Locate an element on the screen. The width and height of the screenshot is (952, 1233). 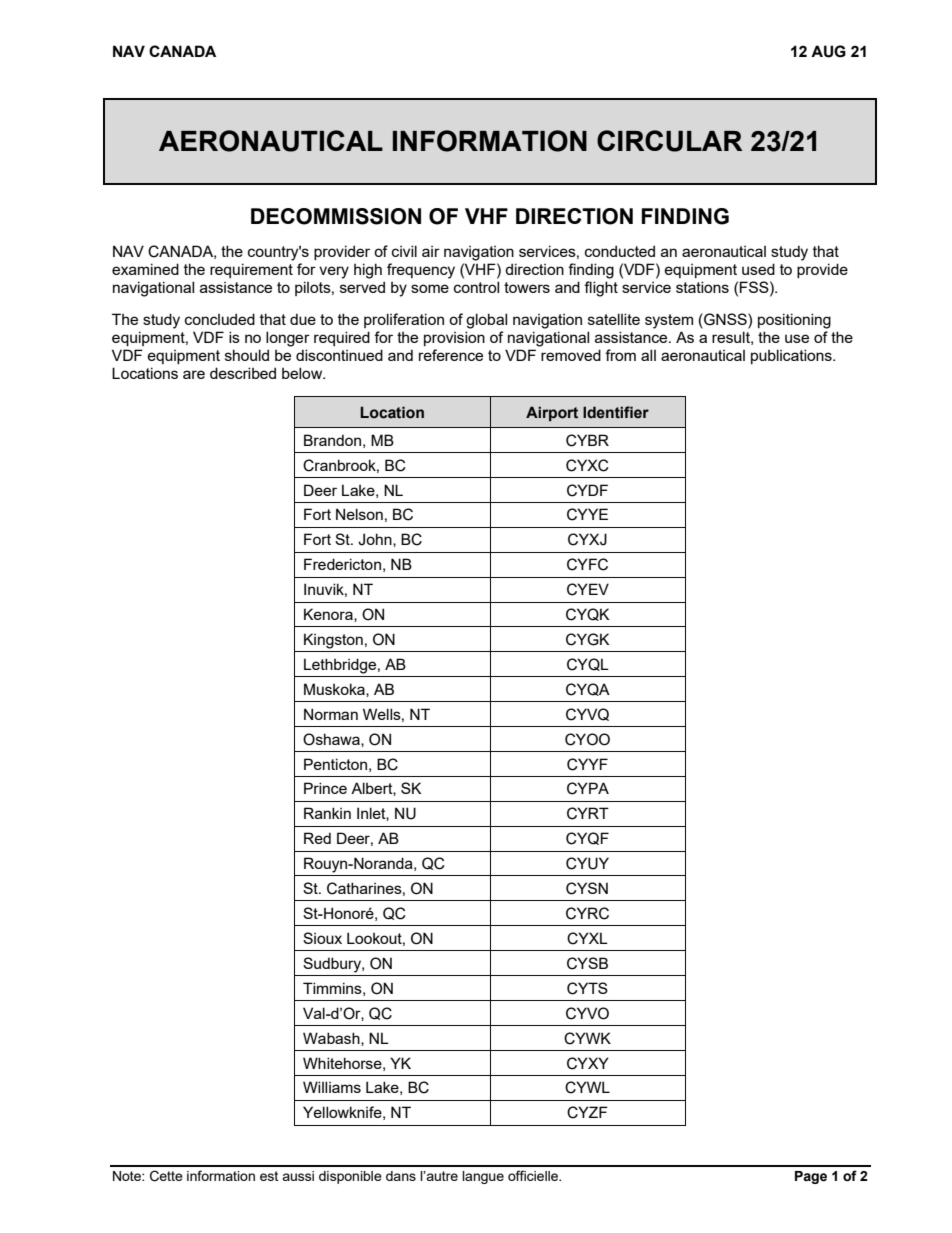
AUG is located at coordinates (828, 51).
